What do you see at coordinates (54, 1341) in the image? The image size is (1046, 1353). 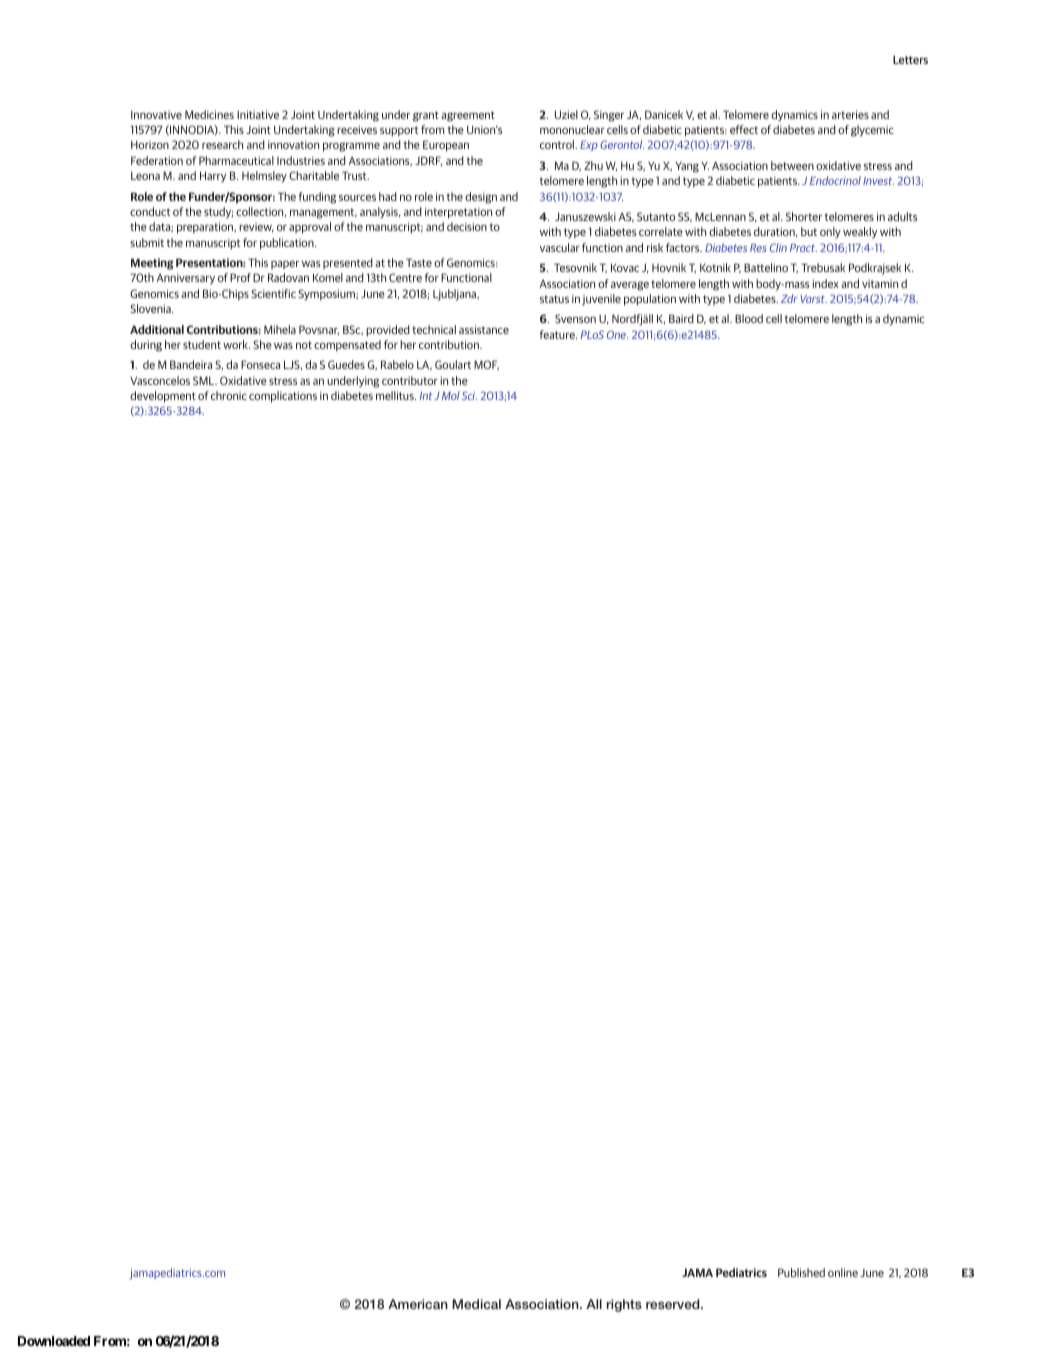 I see `Downloaded` at bounding box center [54, 1341].
